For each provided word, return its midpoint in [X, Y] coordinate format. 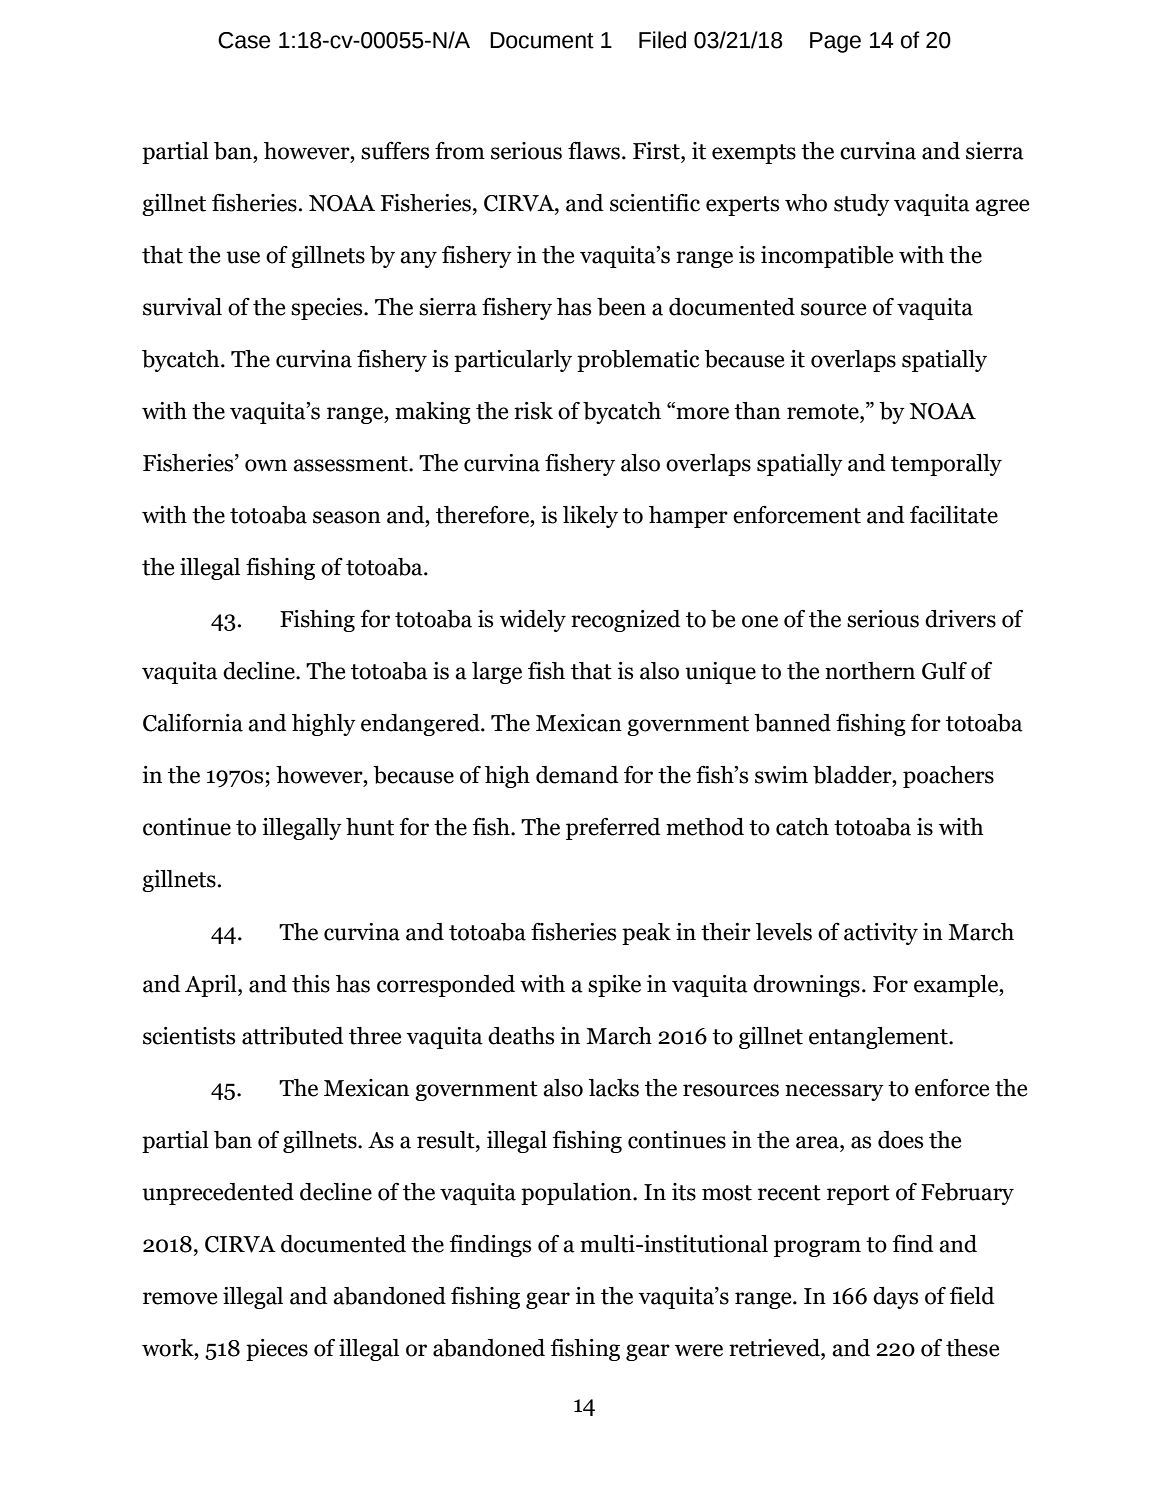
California [193, 723]
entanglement [879, 1038]
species [328, 309]
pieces [277, 1350]
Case [244, 40]
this [311, 984]
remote [824, 412]
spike [614, 986]
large [497, 673]
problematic [638, 361]
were [699, 1350]
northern [870, 671]
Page [835, 42]
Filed [662, 40]
